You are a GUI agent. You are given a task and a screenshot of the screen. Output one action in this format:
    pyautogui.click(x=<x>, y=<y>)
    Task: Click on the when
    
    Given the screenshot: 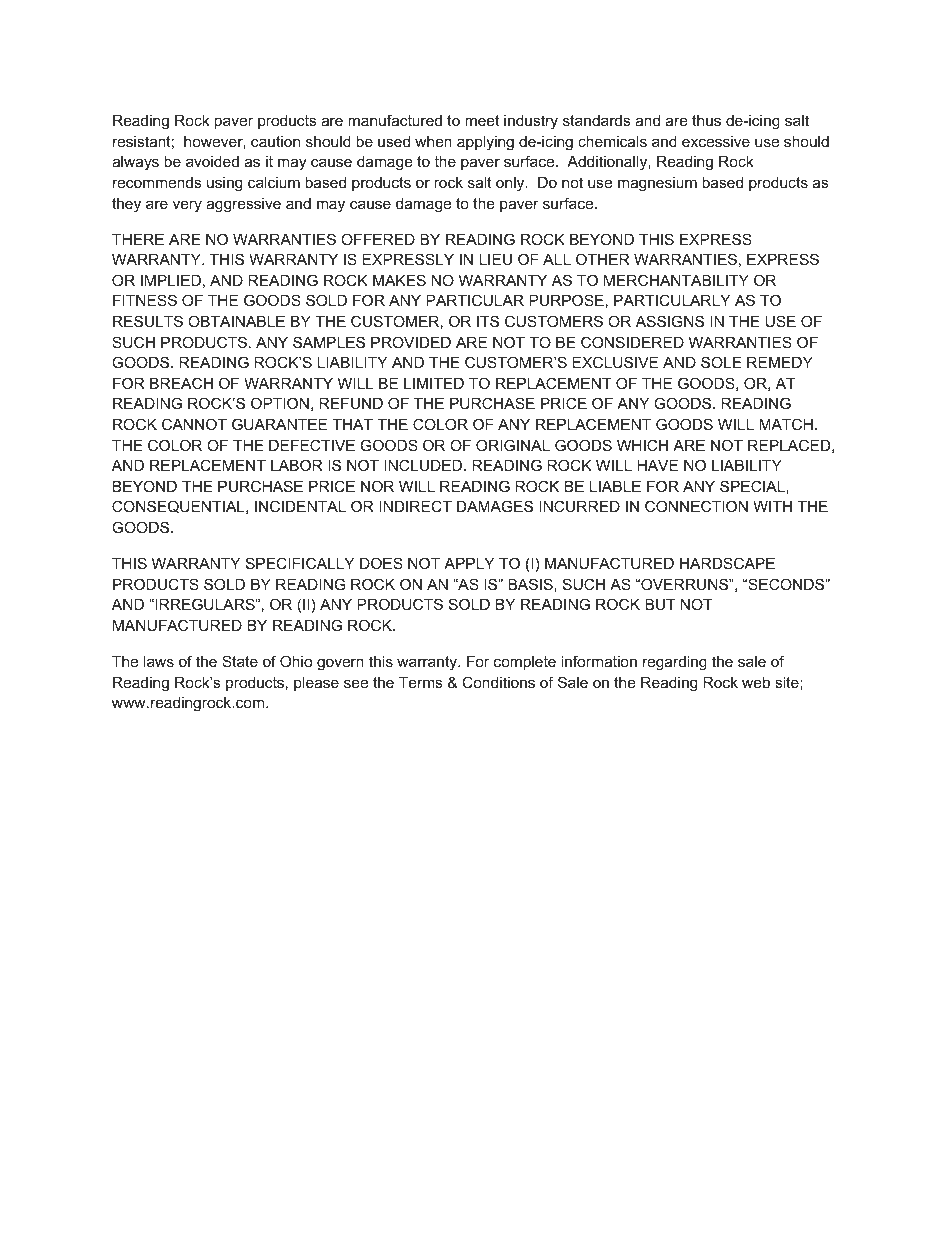 What is the action you would take?
    pyautogui.click(x=433, y=141)
